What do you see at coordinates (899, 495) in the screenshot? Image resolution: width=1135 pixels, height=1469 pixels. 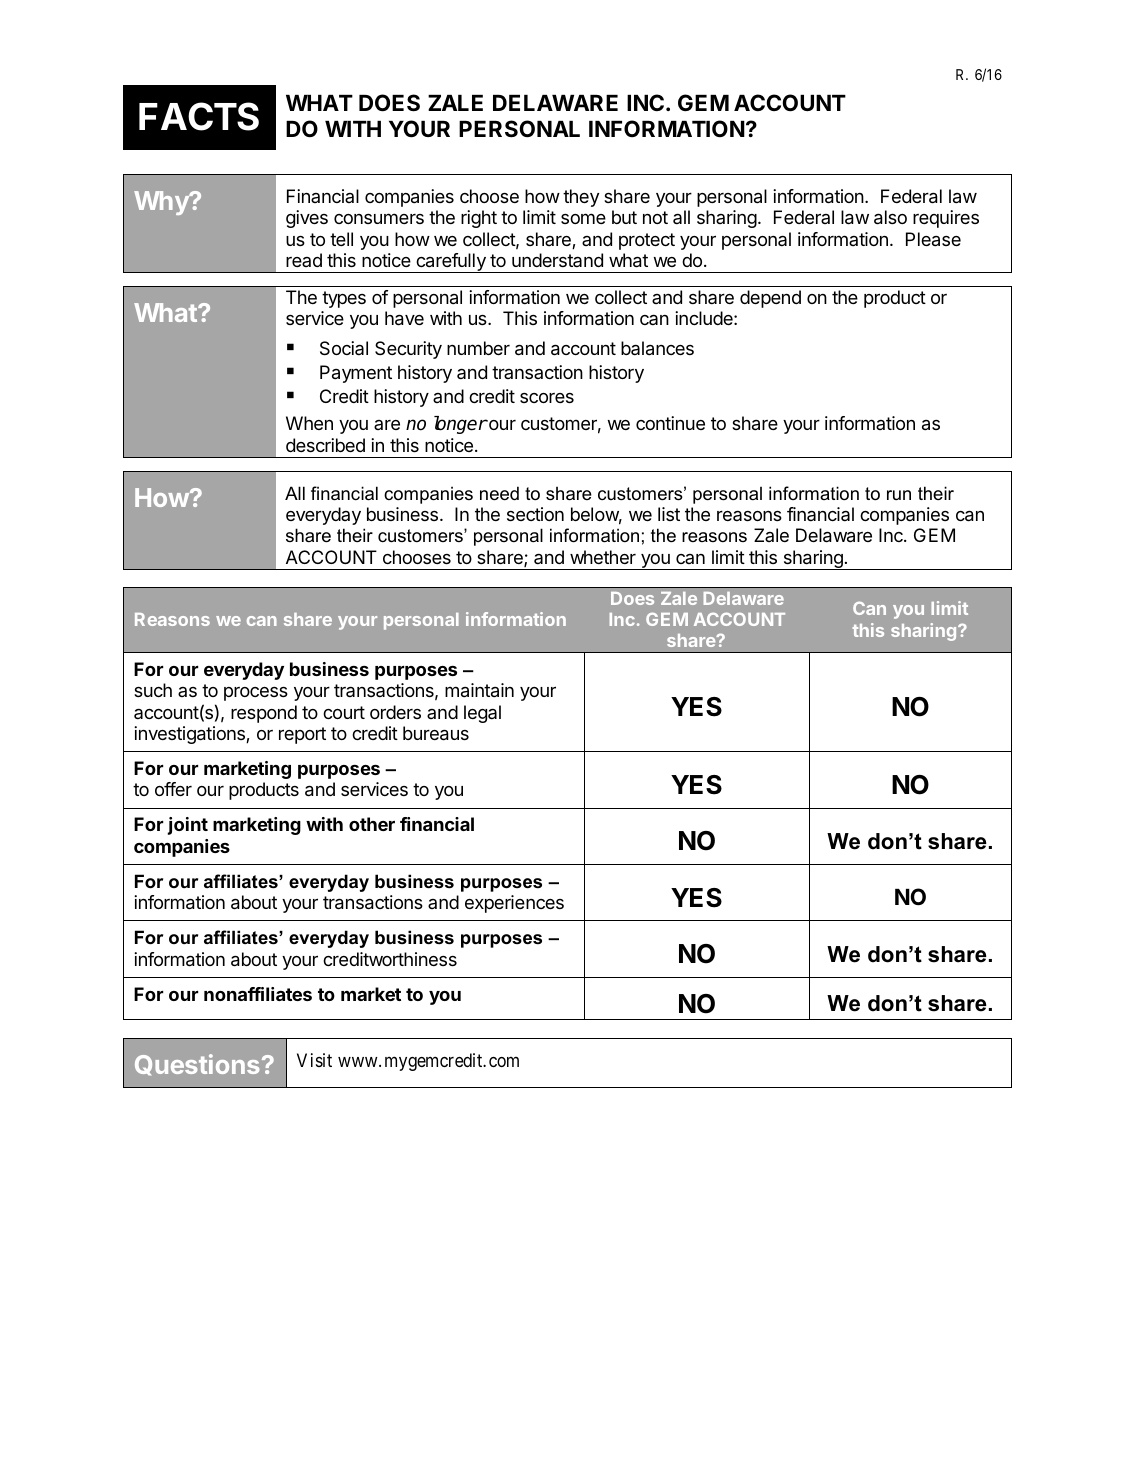 I see `run` at bounding box center [899, 495].
